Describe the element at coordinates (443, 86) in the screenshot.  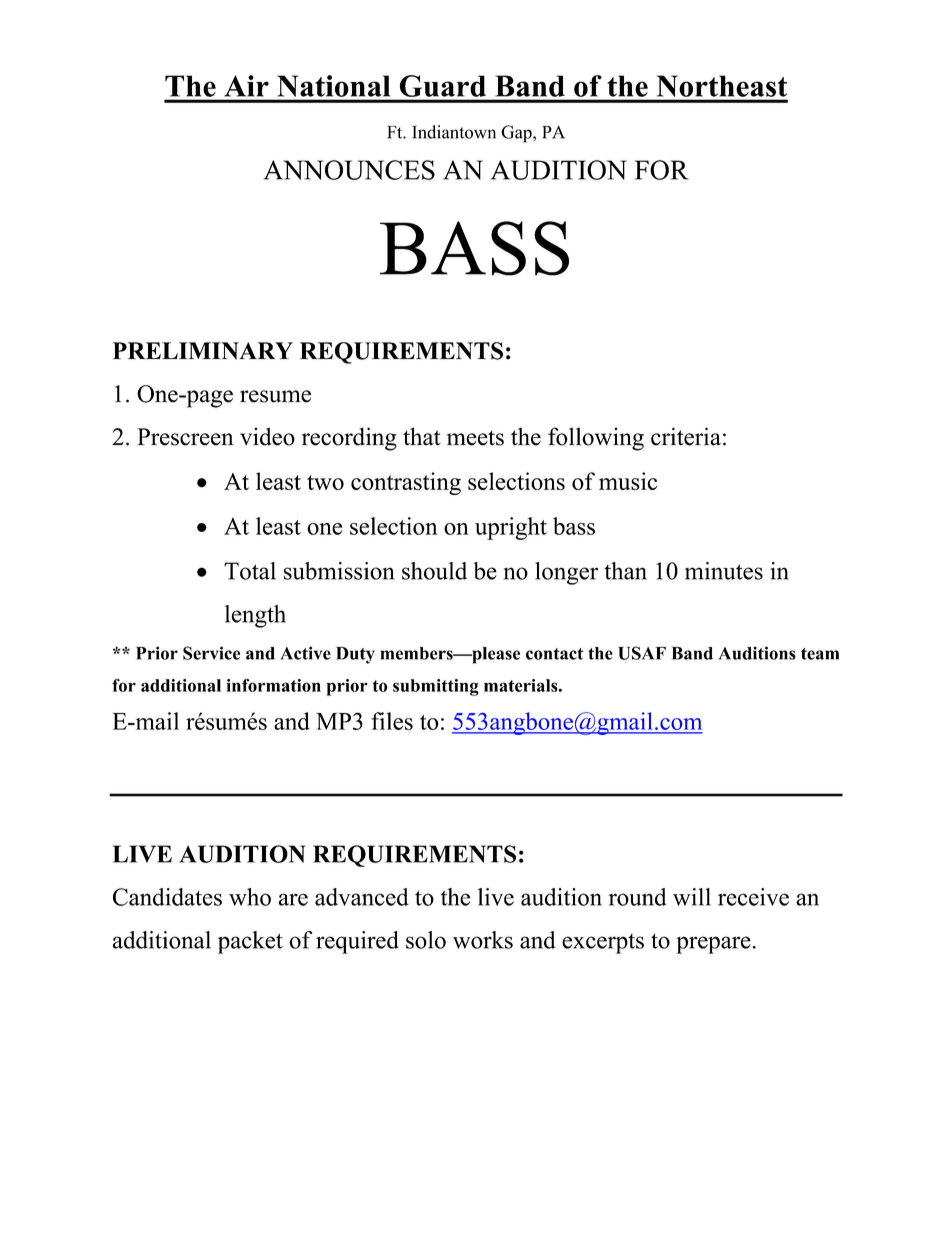
I see `Guard` at that location.
